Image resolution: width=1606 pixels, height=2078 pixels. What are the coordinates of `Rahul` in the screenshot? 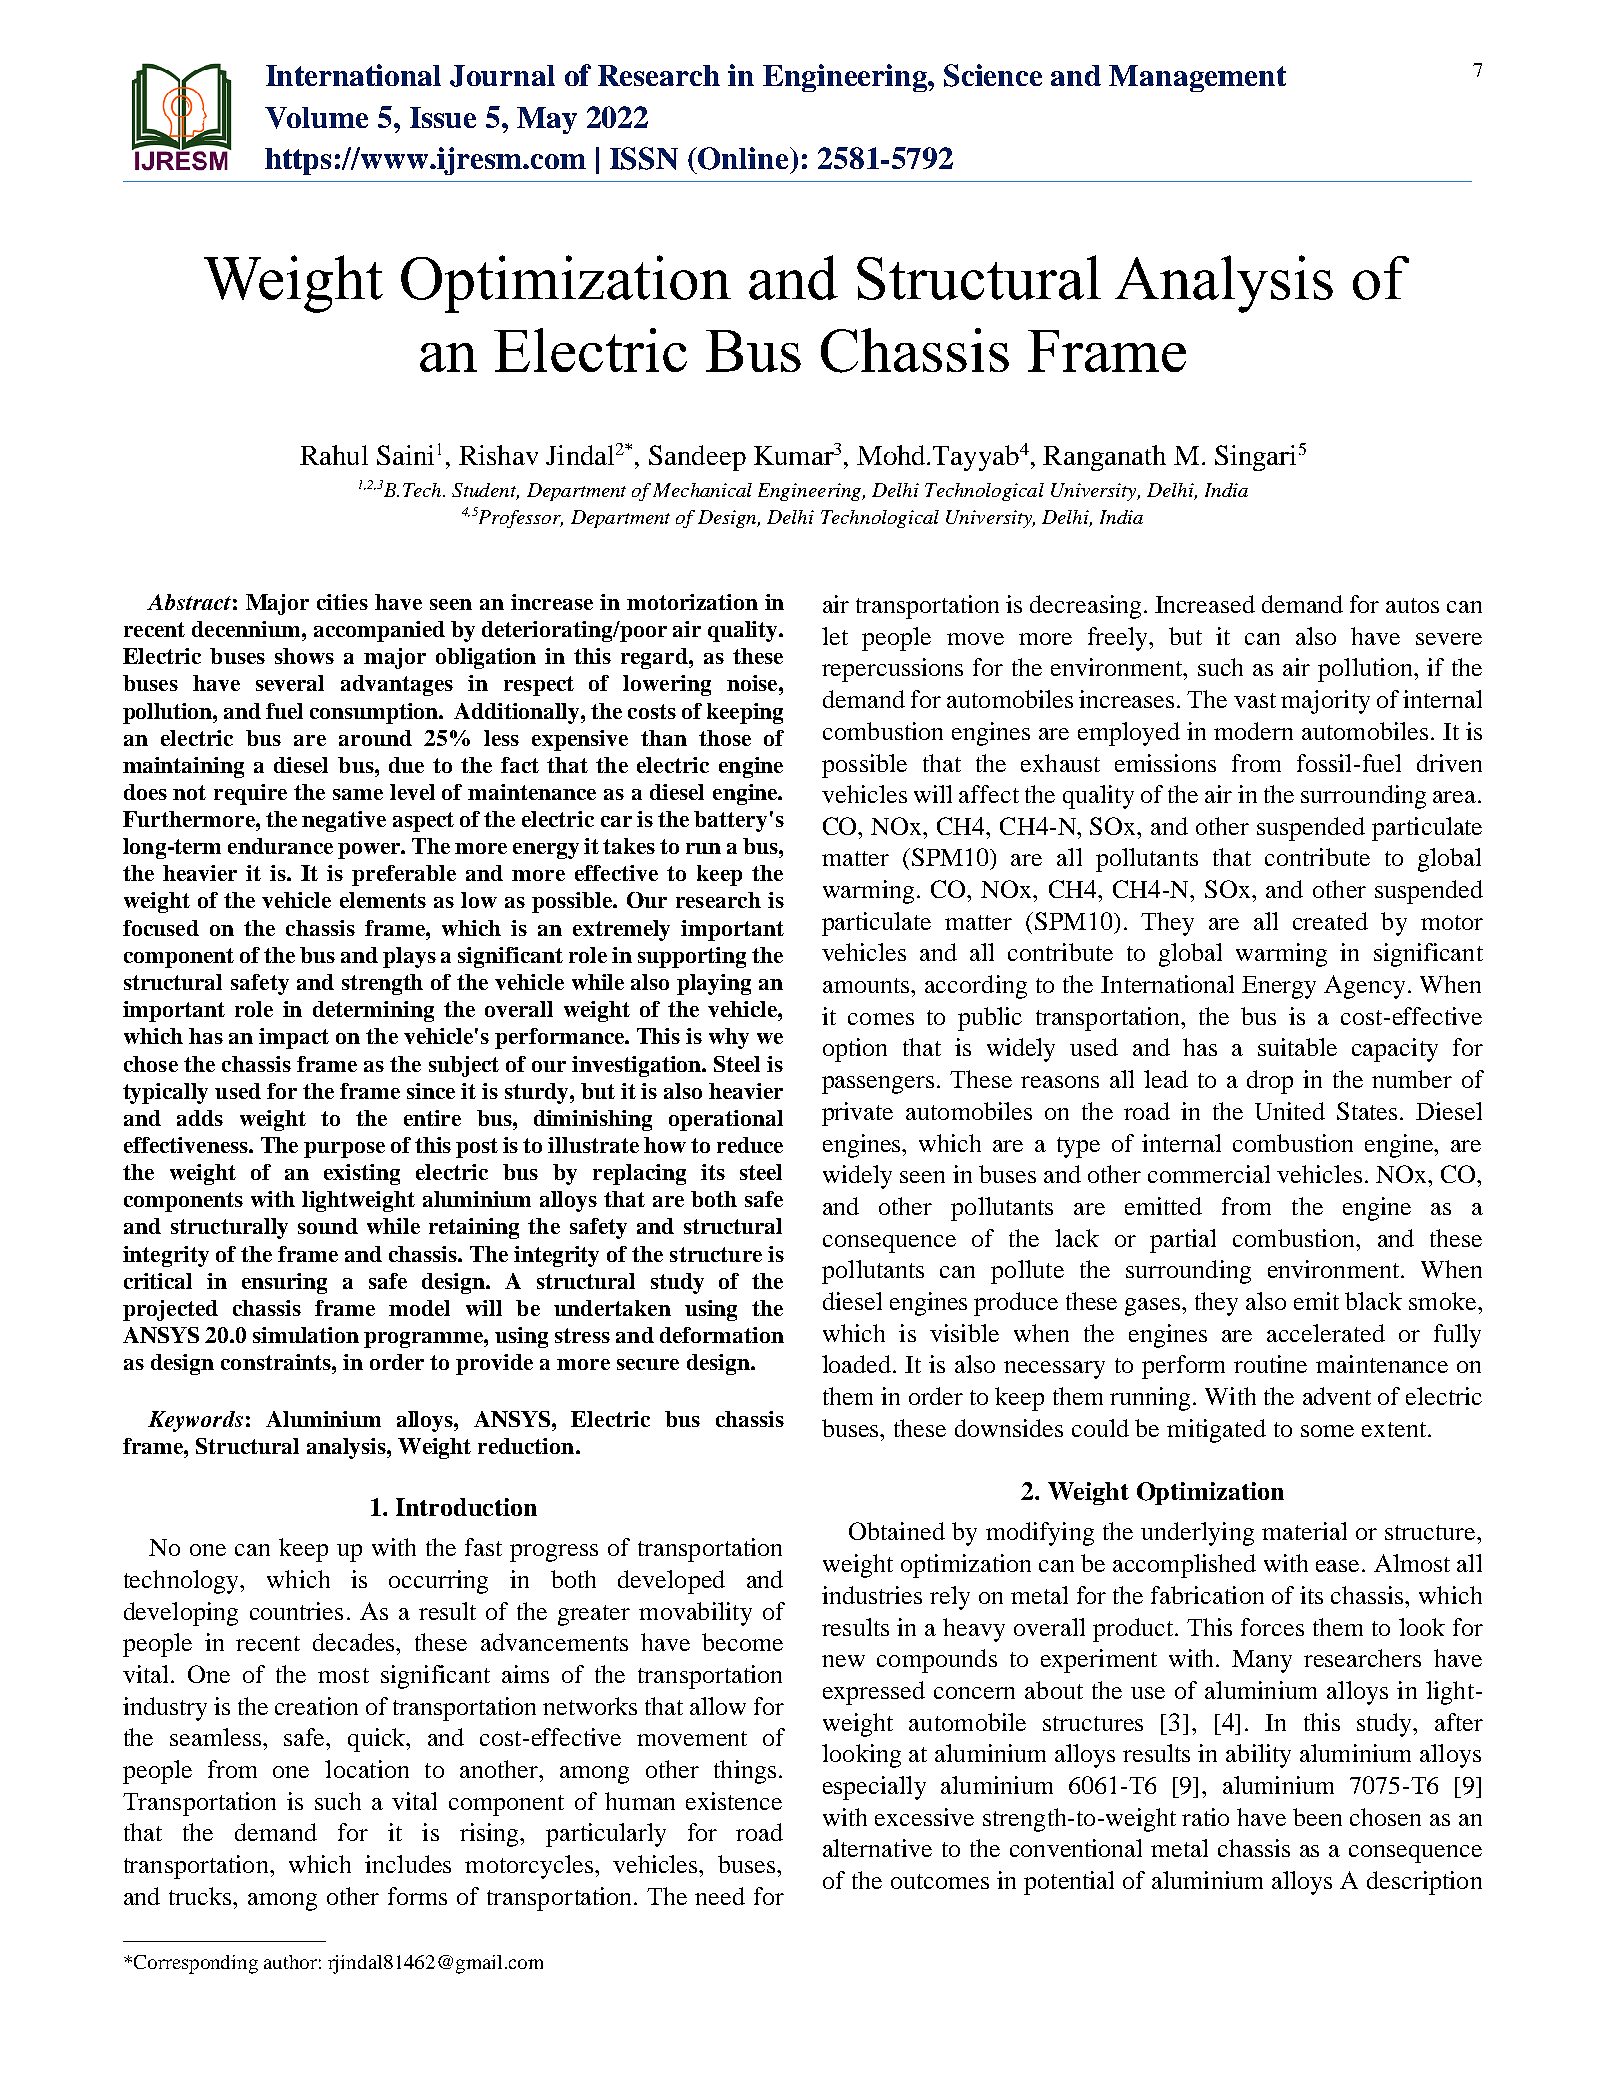 It's located at (334, 455).
